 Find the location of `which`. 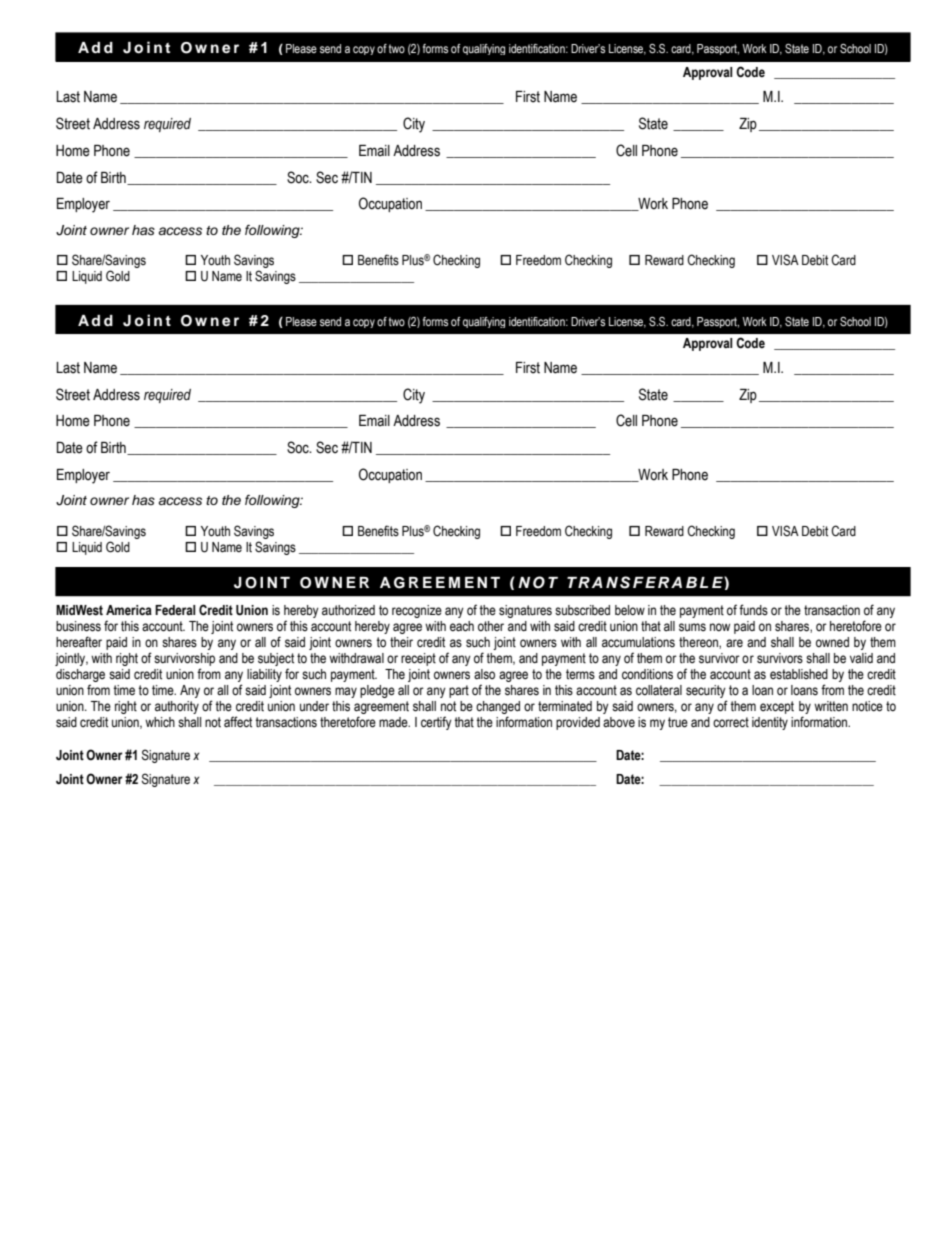

which is located at coordinates (160, 722).
